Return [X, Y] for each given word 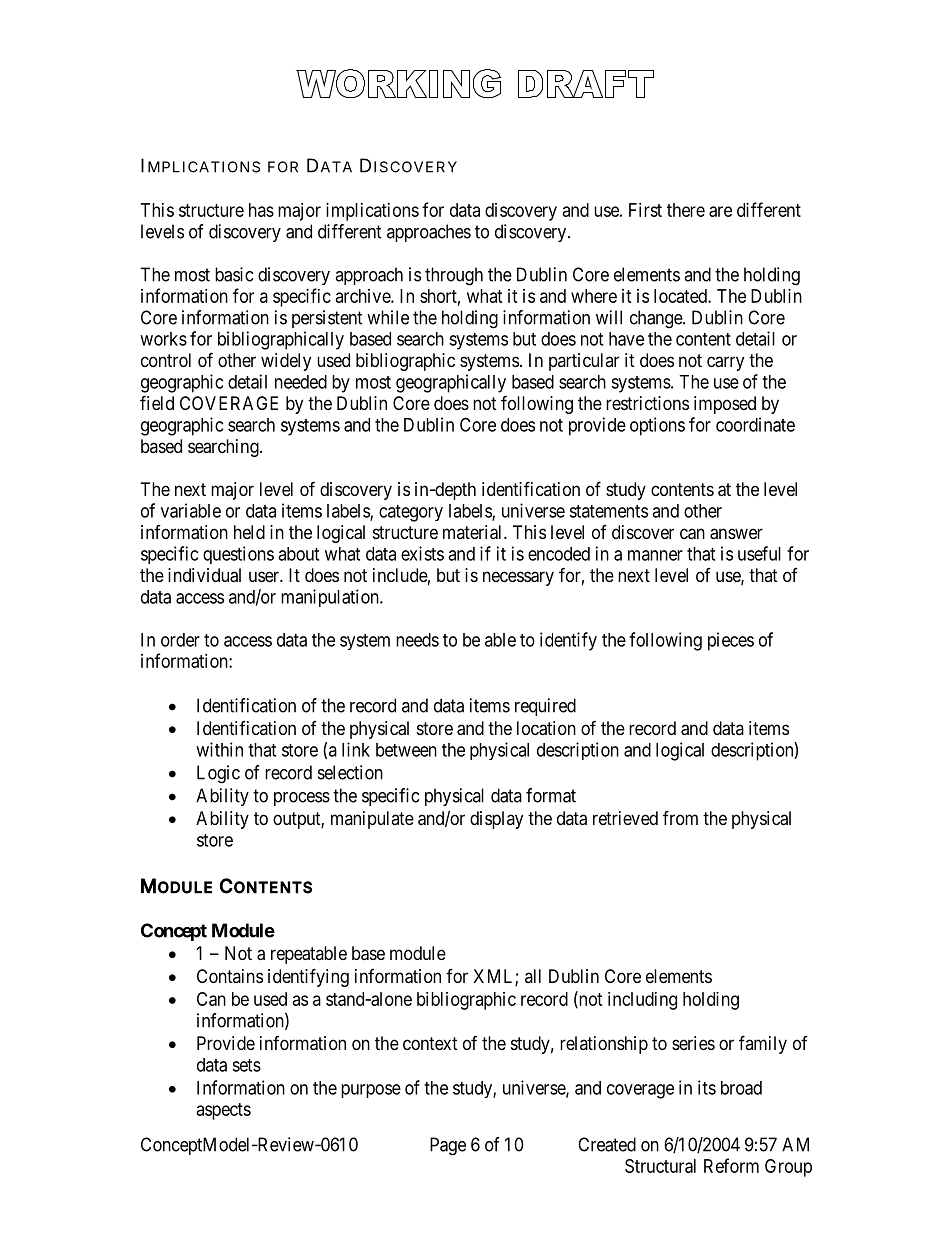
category [411, 513]
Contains [230, 976]
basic [234, 274]
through [454, 276]
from [680, 817]
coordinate [755, 424]
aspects [224, 1111]
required [545, 707]
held [249, 532]
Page [448, 1146]
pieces [731, 641]
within [219, 749]
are [720, 211]
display [496, 820]
